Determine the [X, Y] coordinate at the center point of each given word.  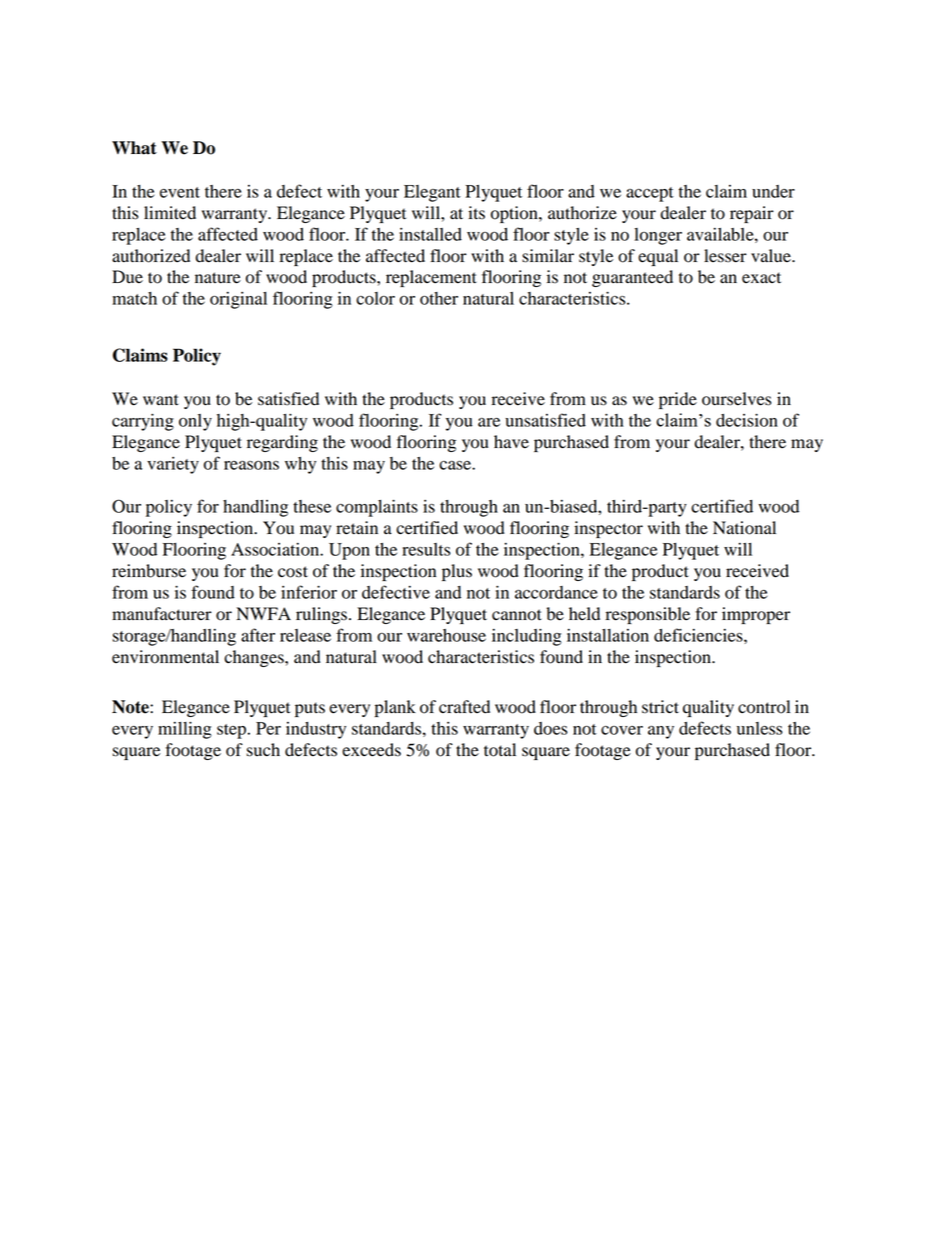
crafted [464, 707]
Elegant [432, 193]
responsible [647, 615]
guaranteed [632, 278]
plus [457, 572]
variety [173, 465]
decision [747, 420]
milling [185, 730]
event [180, 192]
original [238, 300]
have [511, 442]
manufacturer [162, 614]
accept [650, 194]
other [439, 298]
